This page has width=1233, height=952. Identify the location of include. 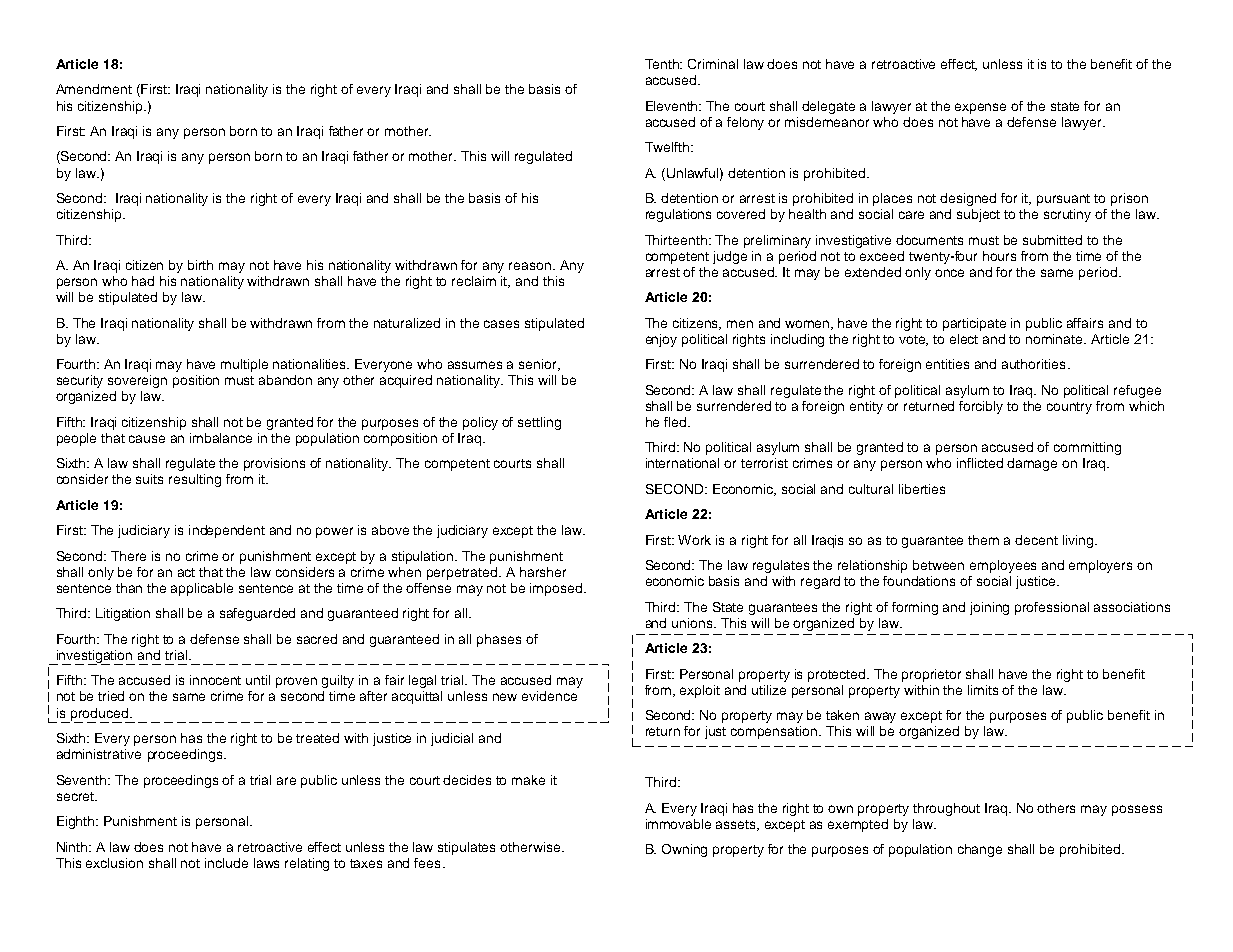
(226, 863).
